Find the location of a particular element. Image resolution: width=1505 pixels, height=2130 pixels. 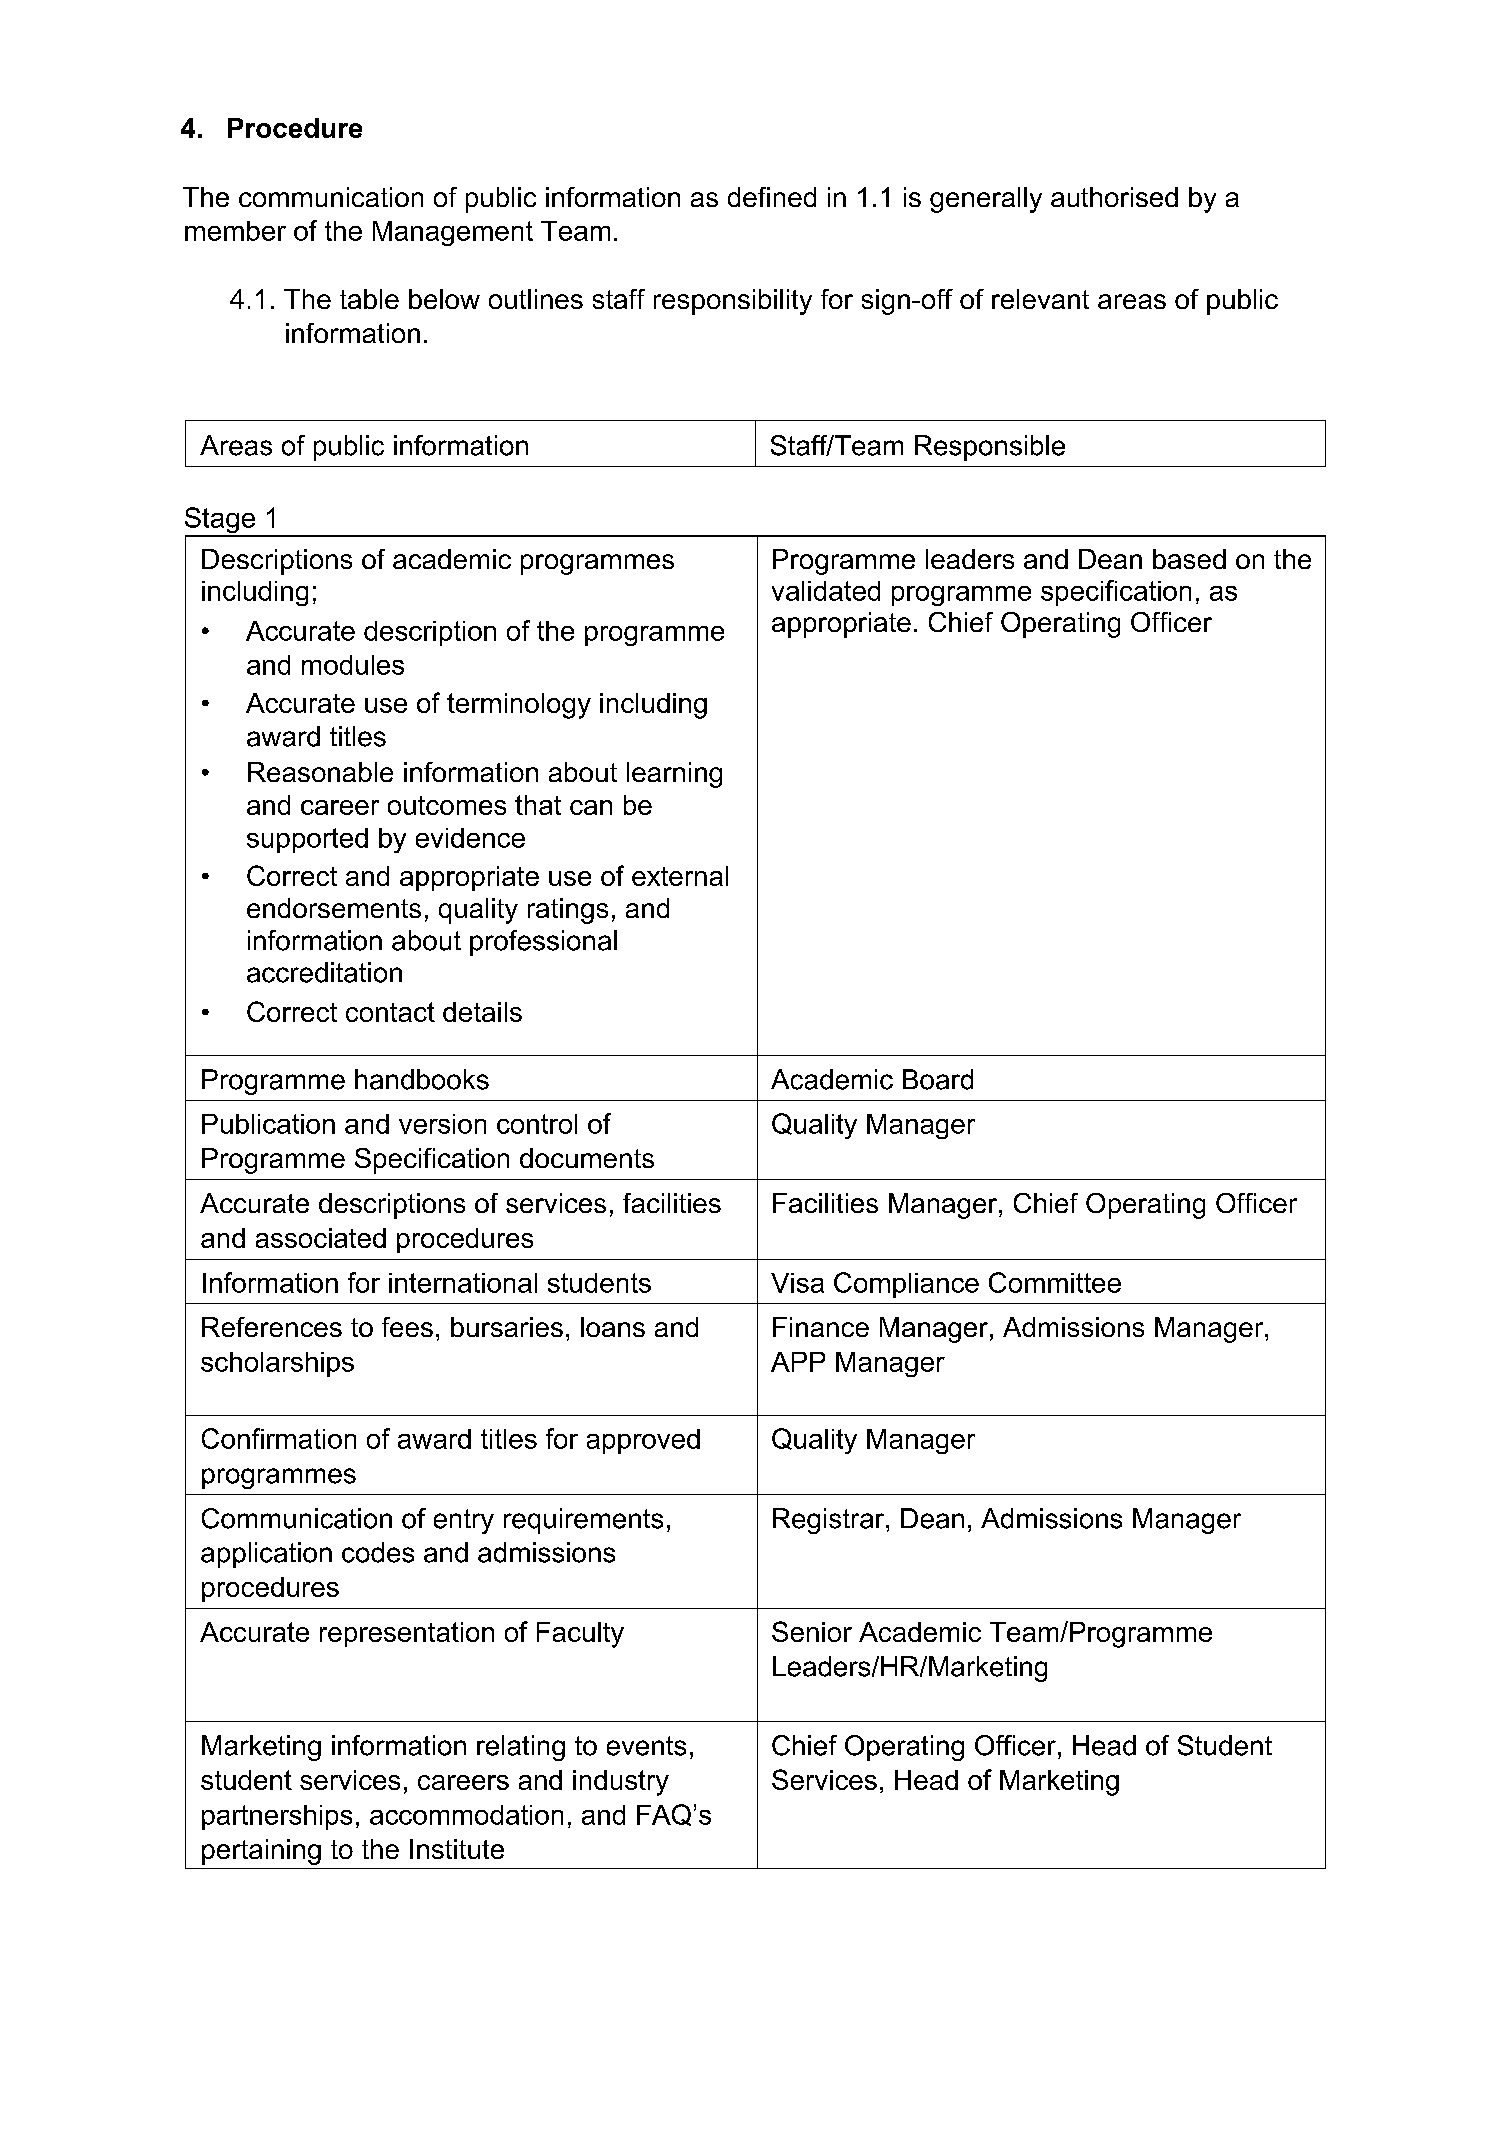

responsibility is located at coordinates (733, 302).
